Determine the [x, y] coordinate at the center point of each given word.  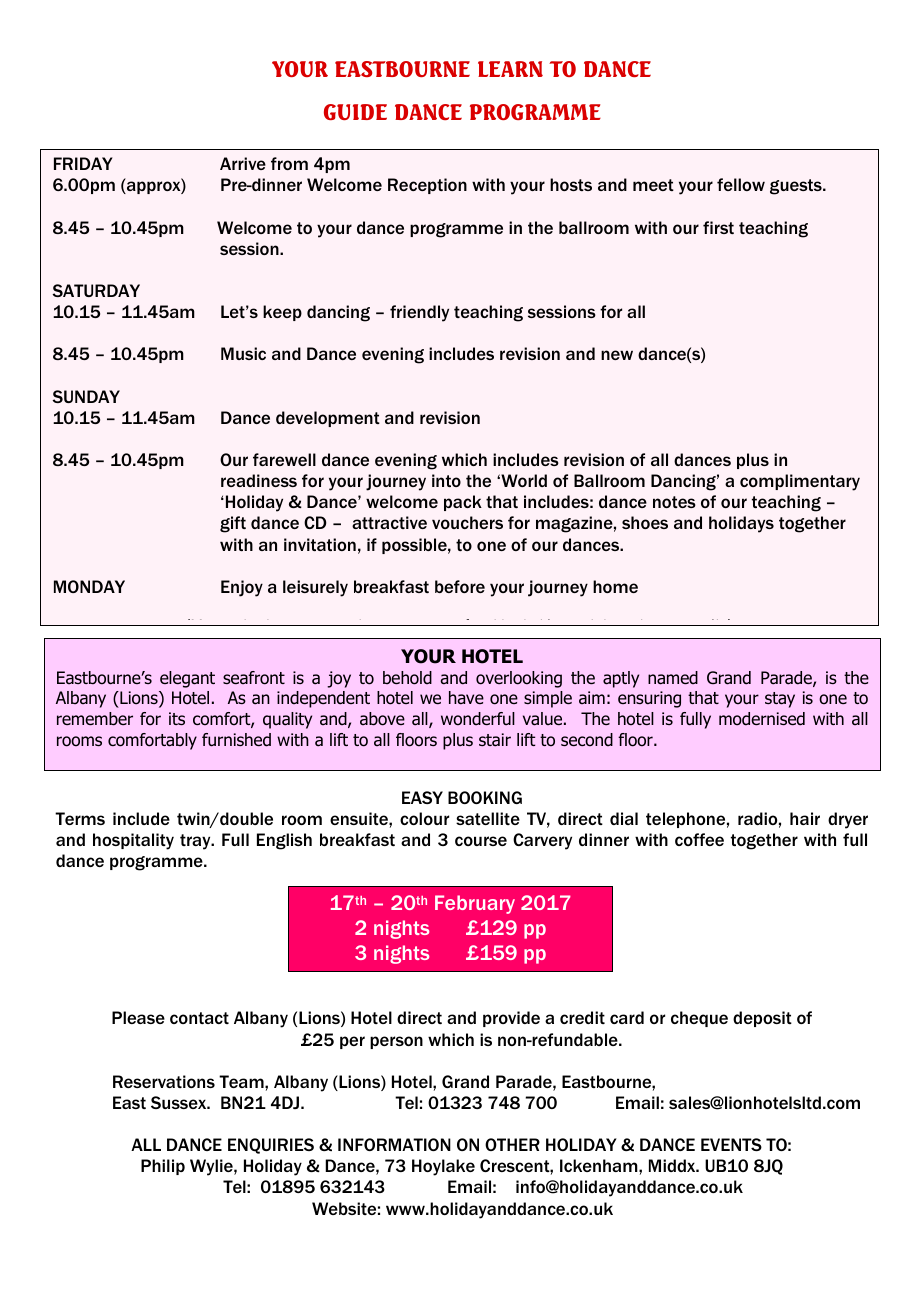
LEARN [510, 69]
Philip [163, 1167]
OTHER [512, 1144]
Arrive [243, 163]
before [460, 586]
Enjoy [242, 588]
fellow [741, 184]
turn [675, 625]
